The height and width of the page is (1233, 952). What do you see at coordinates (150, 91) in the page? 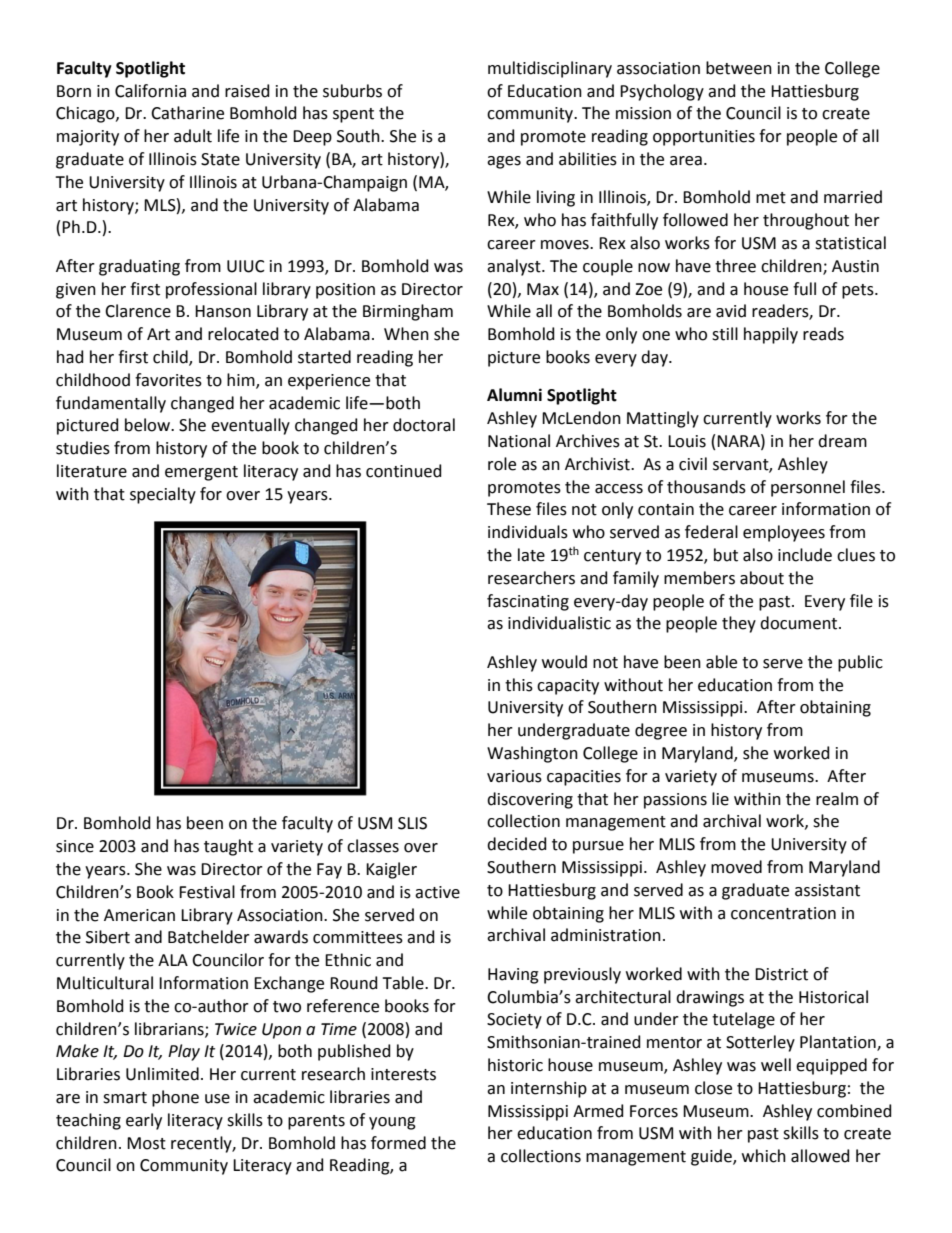
I see `California` at bounding box center [150, 91].
